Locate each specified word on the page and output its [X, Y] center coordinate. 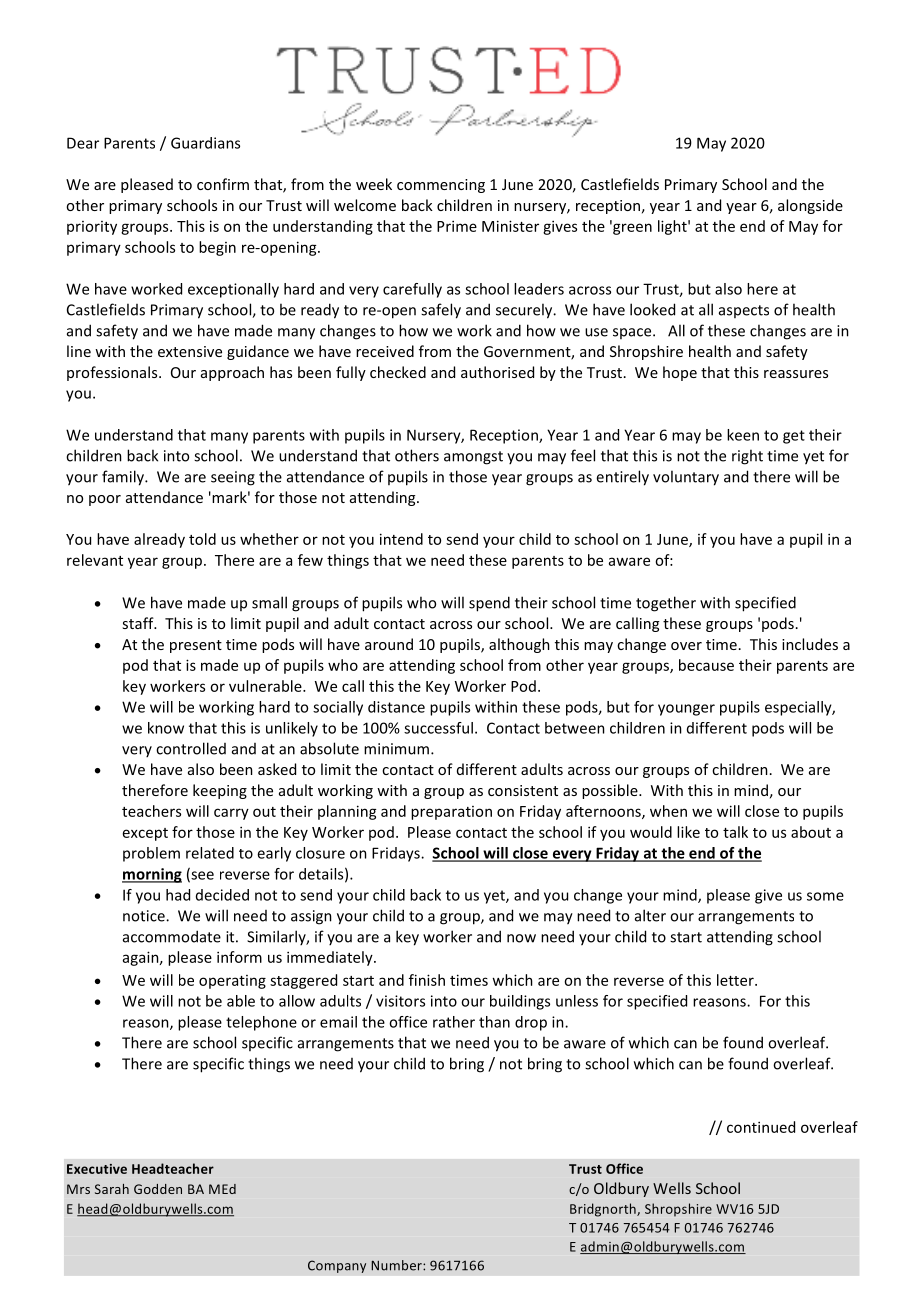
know [166, 728]
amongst [473, 458]
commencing [441, 186]
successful [438, 728]
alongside [810, 206]
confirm [223, 184]
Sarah [112, 1189]
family [124, 478]
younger [686, 710]
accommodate [172, 936]
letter [736, 980]
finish [427, 980]
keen [743, 435]
